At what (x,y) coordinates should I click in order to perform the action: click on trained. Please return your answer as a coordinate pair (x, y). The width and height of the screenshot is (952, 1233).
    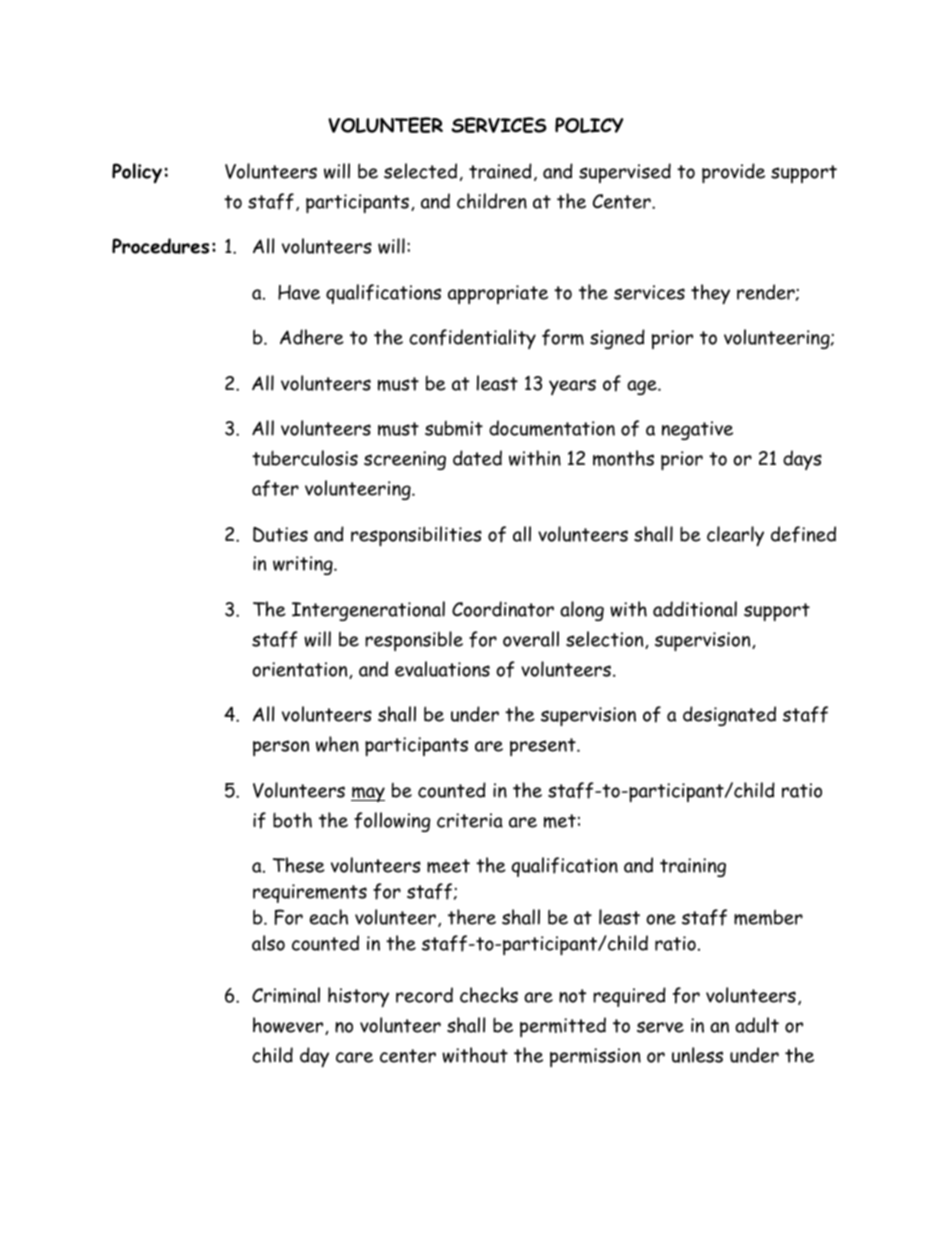
    Looking at the image, I should click on (500, 171).
